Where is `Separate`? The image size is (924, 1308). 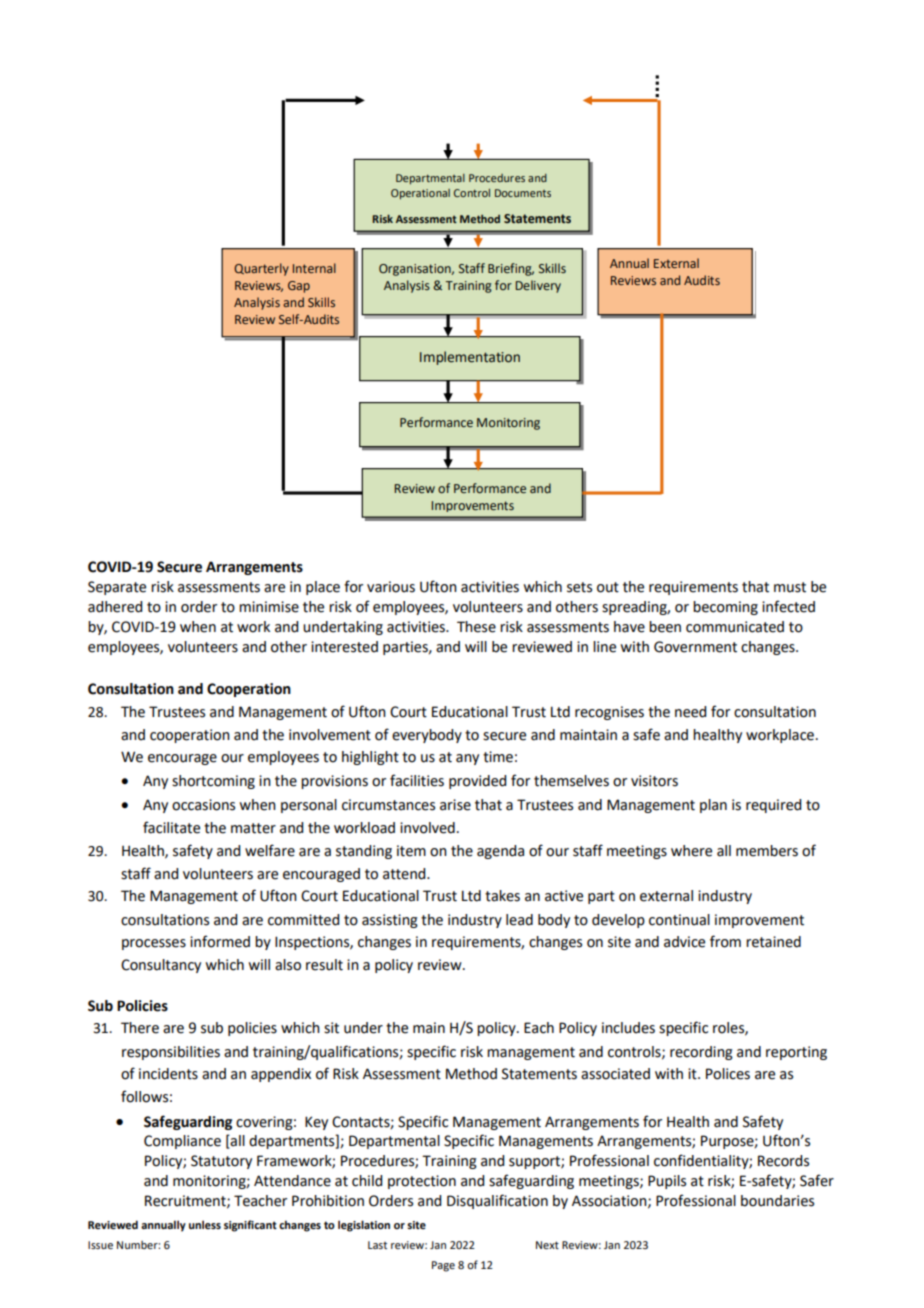
Separate is located at coordinates (117, 588).
